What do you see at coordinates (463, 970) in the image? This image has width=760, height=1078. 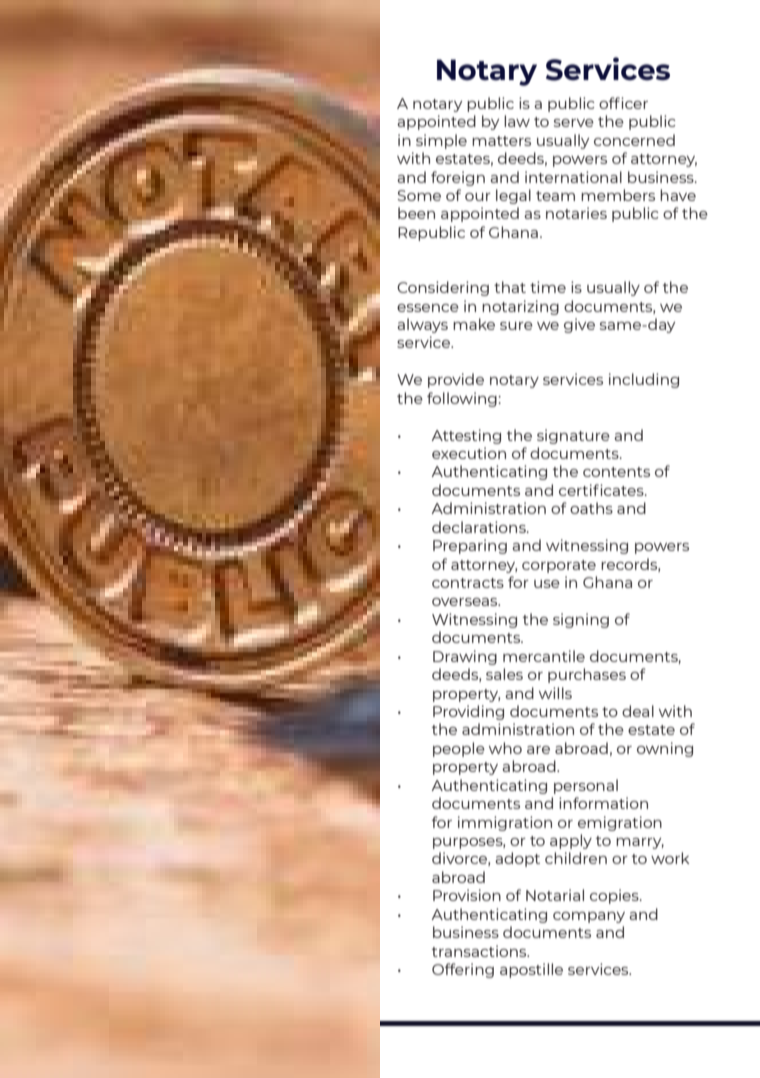 I see `Offering` at bounding box center [463, 970].
